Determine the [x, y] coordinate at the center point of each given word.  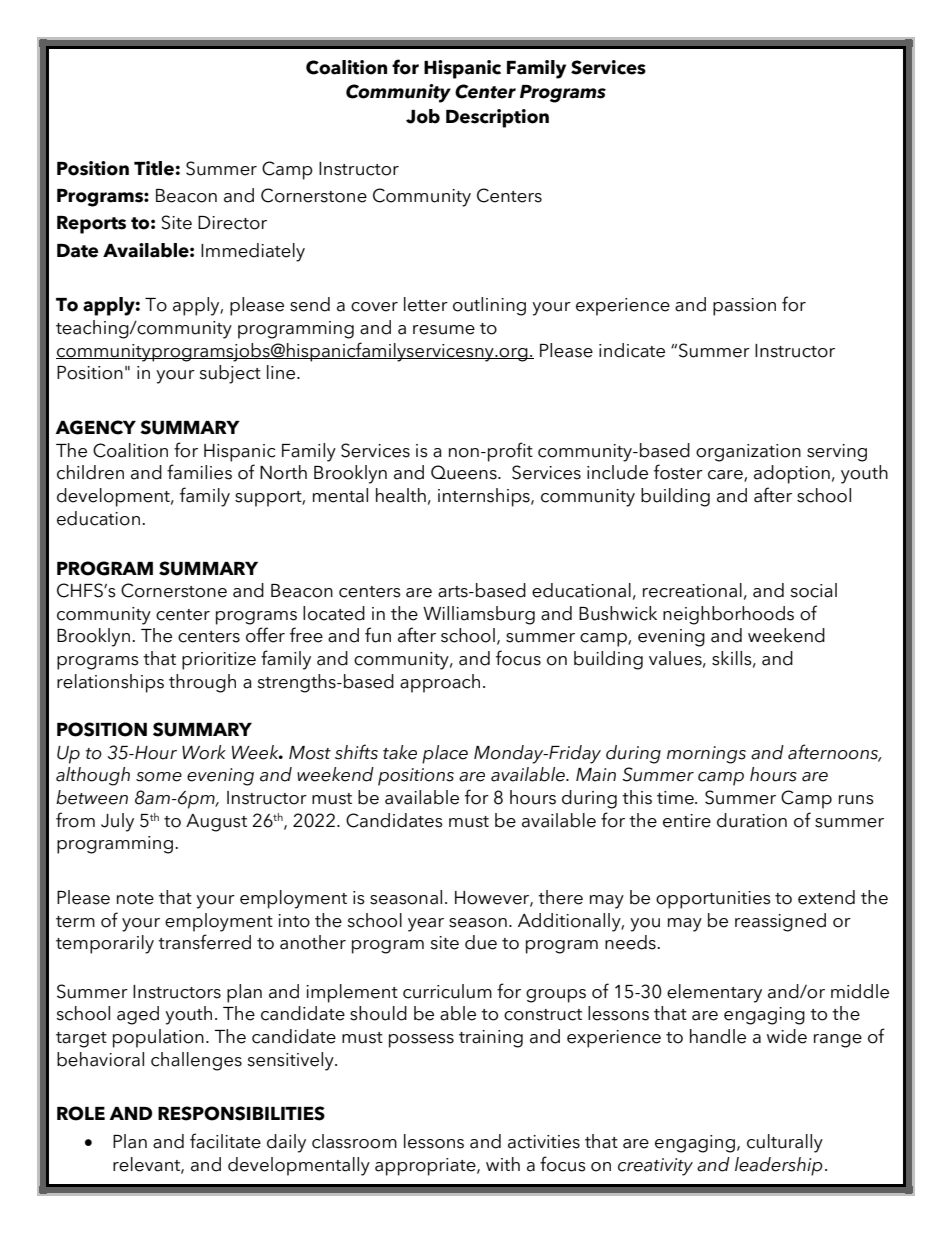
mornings [706, 755]
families [199, 472]
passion [744, 307]
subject [230, 374]
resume [444, 330]
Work [204, 752]
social [813, 590]
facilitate [225, 1141]
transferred [204, 942]
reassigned [780, 922]
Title [154, 168]
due [481, 942]
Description [497, 118]
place [445, 754]
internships [485, 497]
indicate [632, 350]
